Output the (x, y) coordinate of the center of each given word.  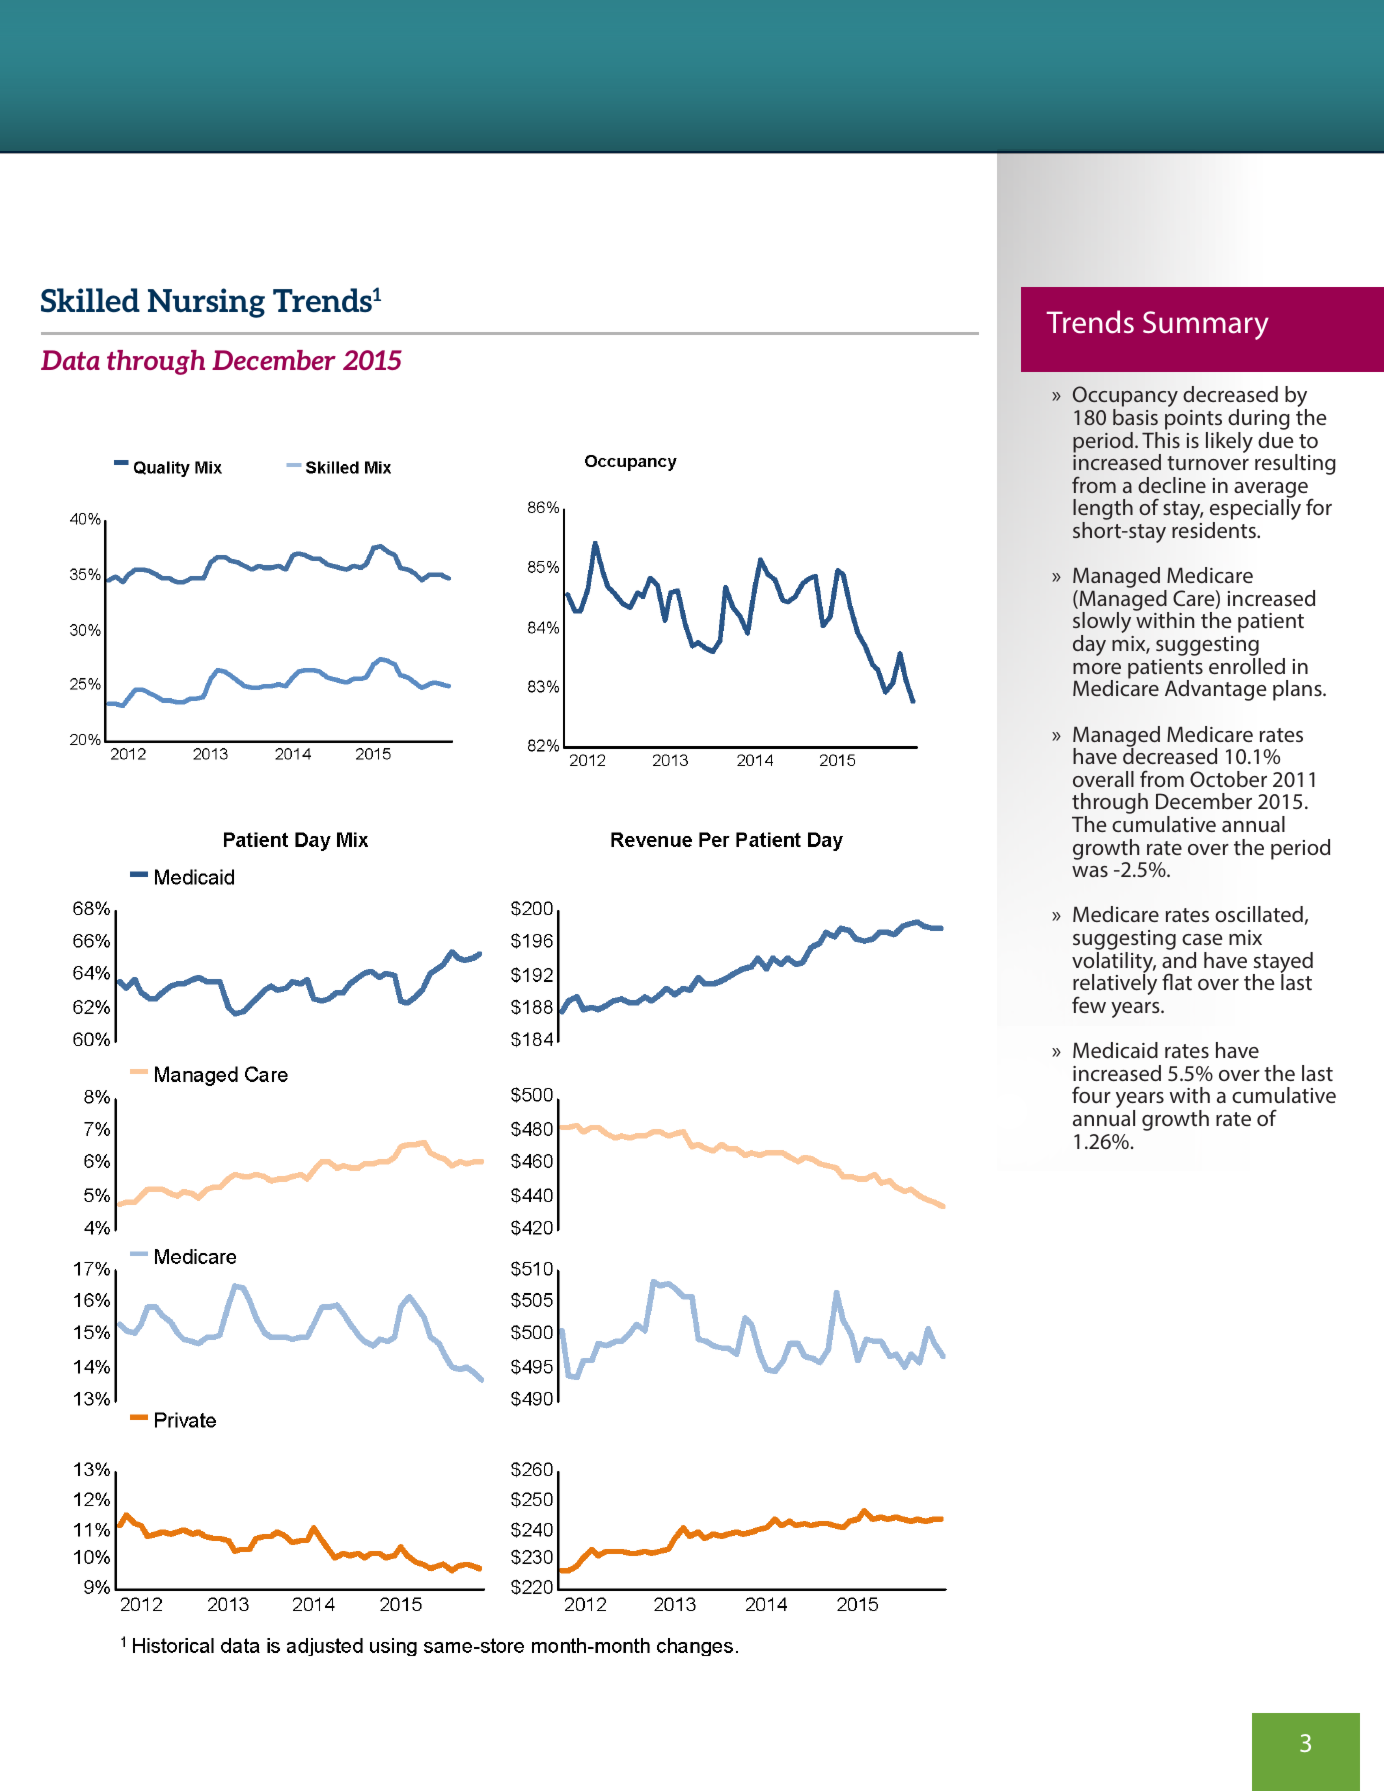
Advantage (1215, 690)
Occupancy (1125, 398)
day (1089, 645)
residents (1215, 530)
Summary (1206, 325)
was (1090, 871)
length (1103, 511)
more (1097, 668)
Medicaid (1115, 1050)
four (1091, 1094)
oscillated (1259, 914)
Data (70, 360)
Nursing (206, 303)
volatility (1114, 964)
